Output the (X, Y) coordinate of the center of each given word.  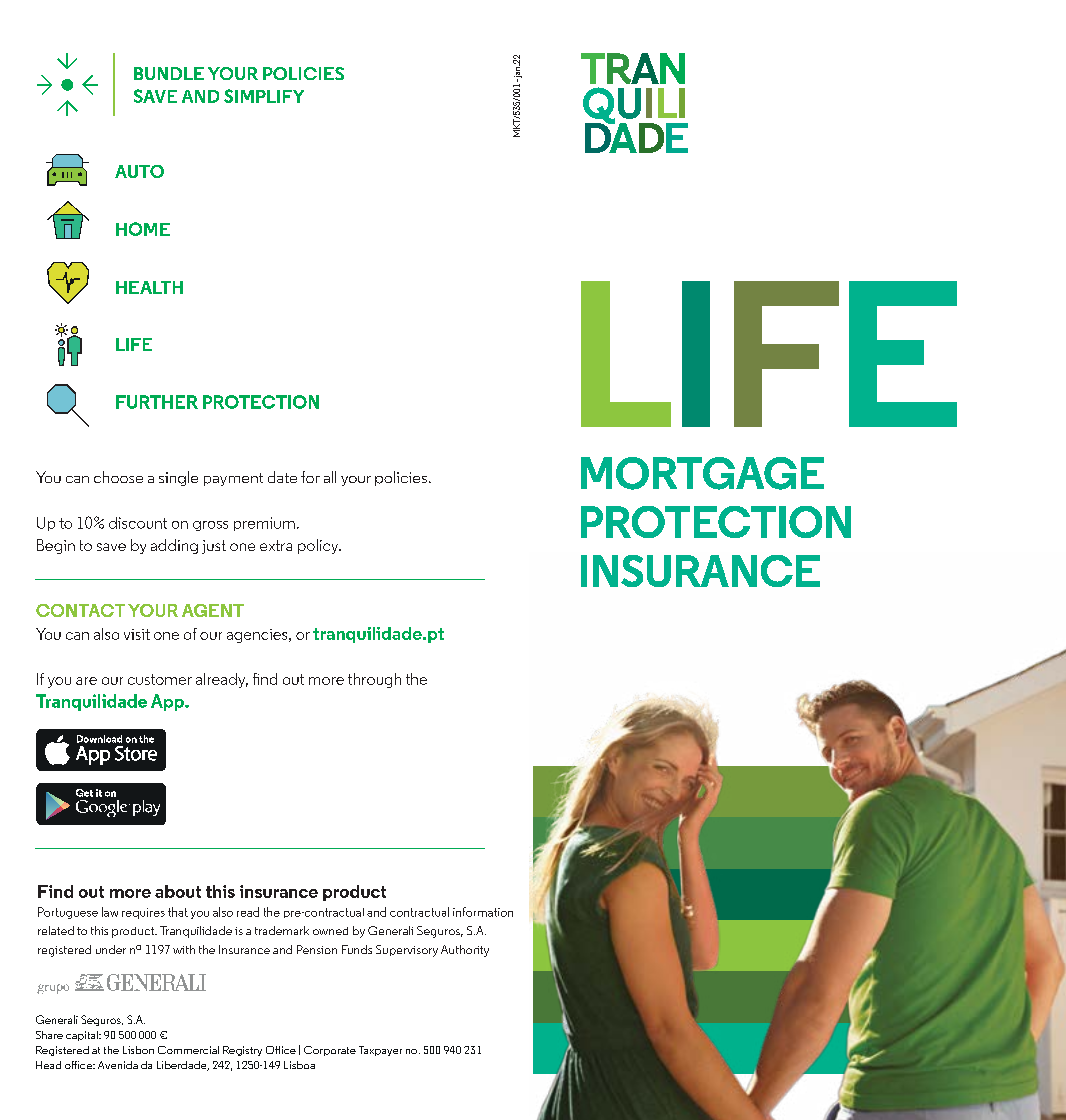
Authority (465, 951)
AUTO (139, 171)
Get (84, 793)
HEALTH (149, 287)
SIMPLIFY (264, 96)
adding (174, 546)
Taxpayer (380, 1051)
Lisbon (138, 1050)
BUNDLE (169, 73)
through (374, 680)
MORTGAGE (702, 473)
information (483, 912)
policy (319, 546)
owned (330, 931)
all (330, 477)
